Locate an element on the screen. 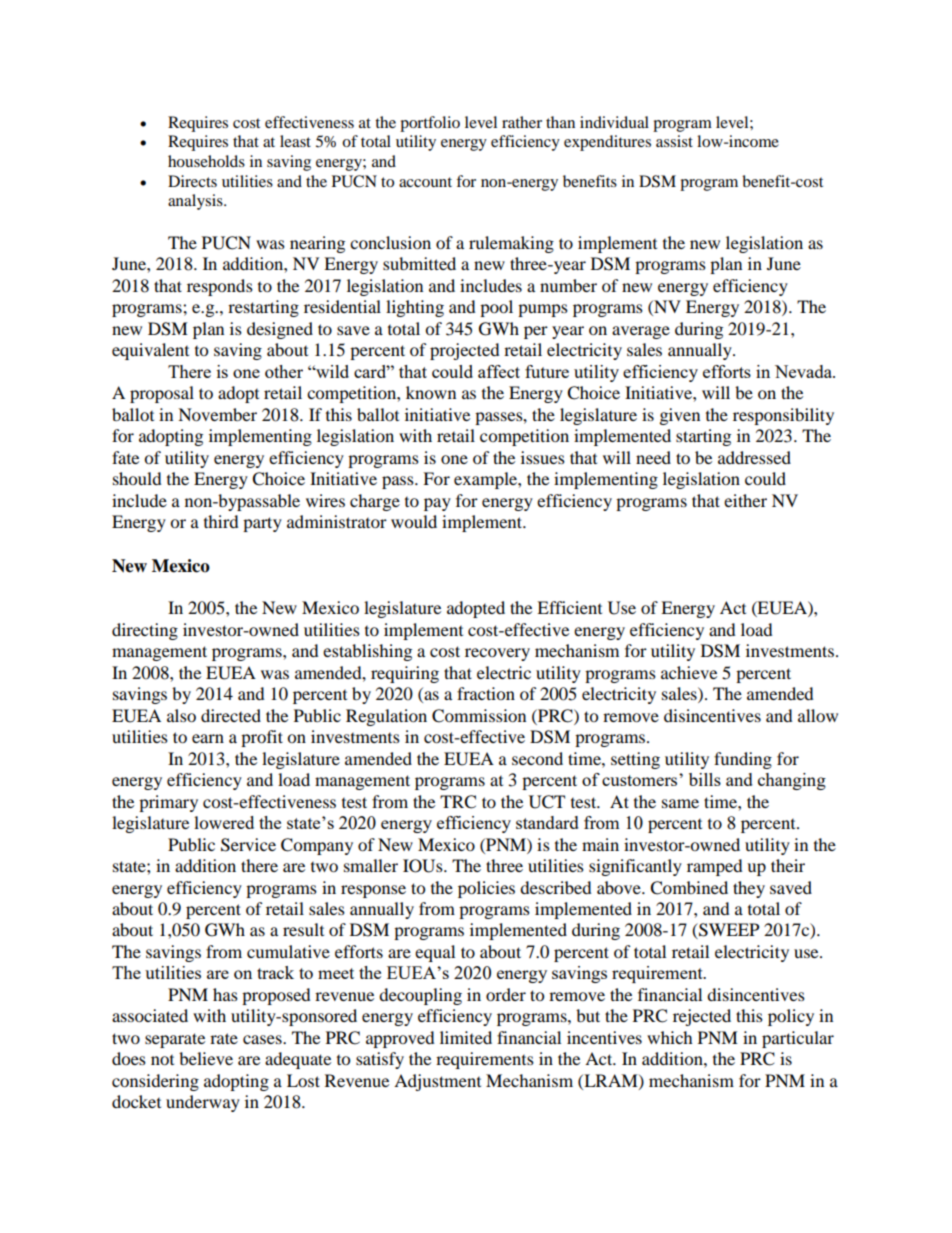 This screenshot has height=1233, width=952. addressed is located at coordinates (754, 457).
